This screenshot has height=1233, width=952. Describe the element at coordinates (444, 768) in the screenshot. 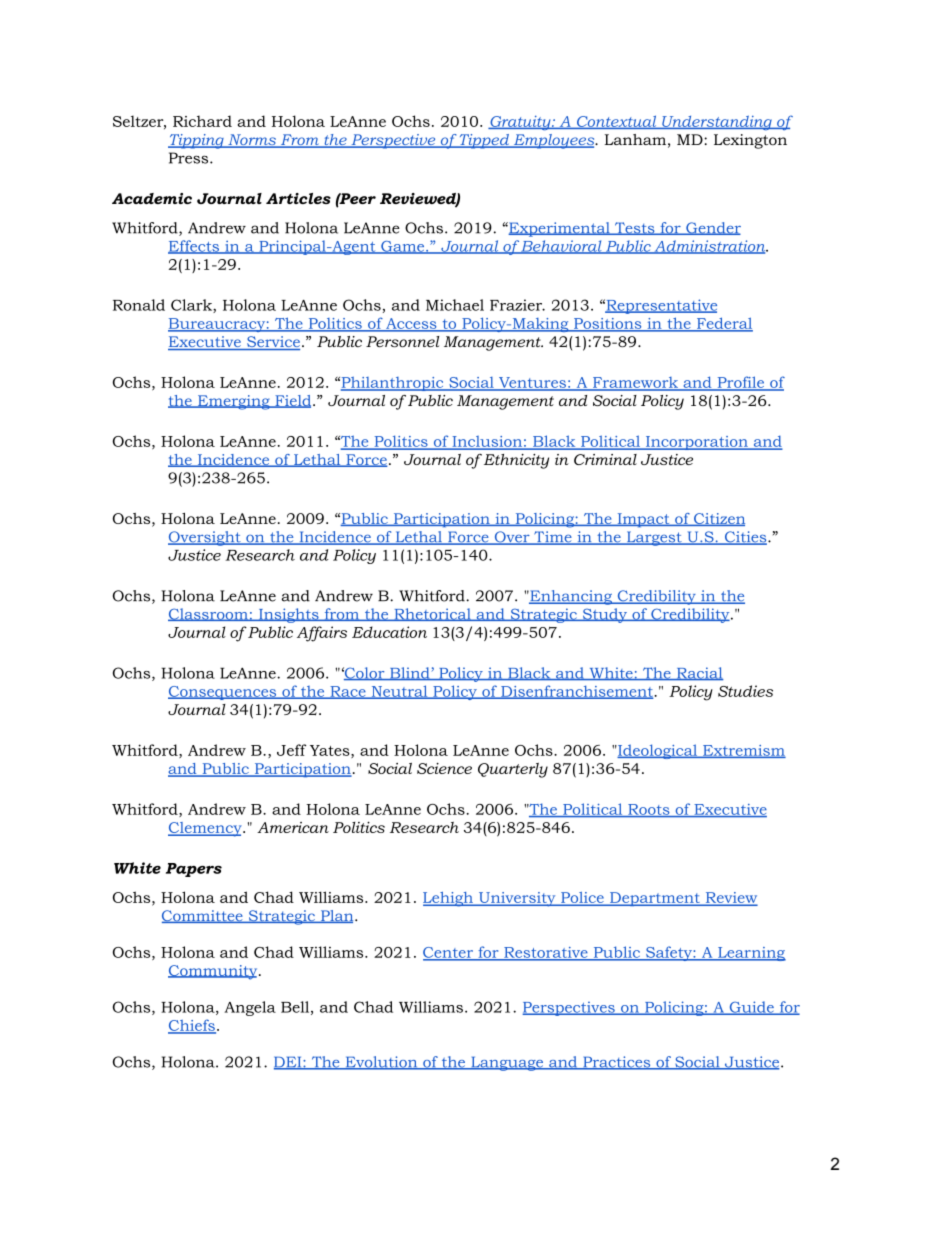

I see `Science` at that location.
